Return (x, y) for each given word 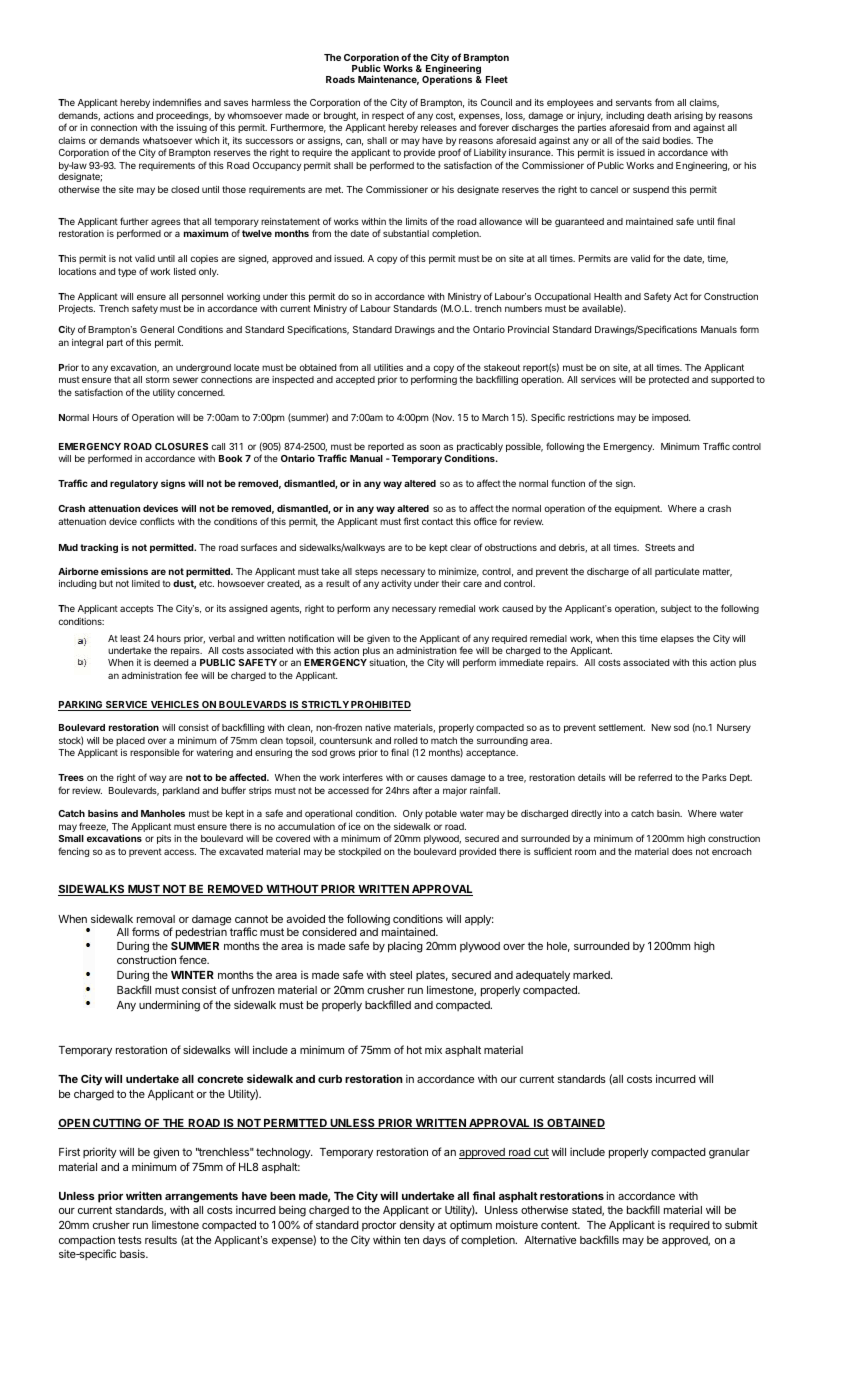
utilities (388, 367)
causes (432, 778)
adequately (543, 976)
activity (396, 584)
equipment (638, 509)
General (157, 329)
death (659, 115)
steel (401, 975)
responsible (155, 753)
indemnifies (177, 102)
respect (388, 116)
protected (669, 380)
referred (655, 777)
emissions (124, 571)
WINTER (192, 975)
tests (130, 1240)
